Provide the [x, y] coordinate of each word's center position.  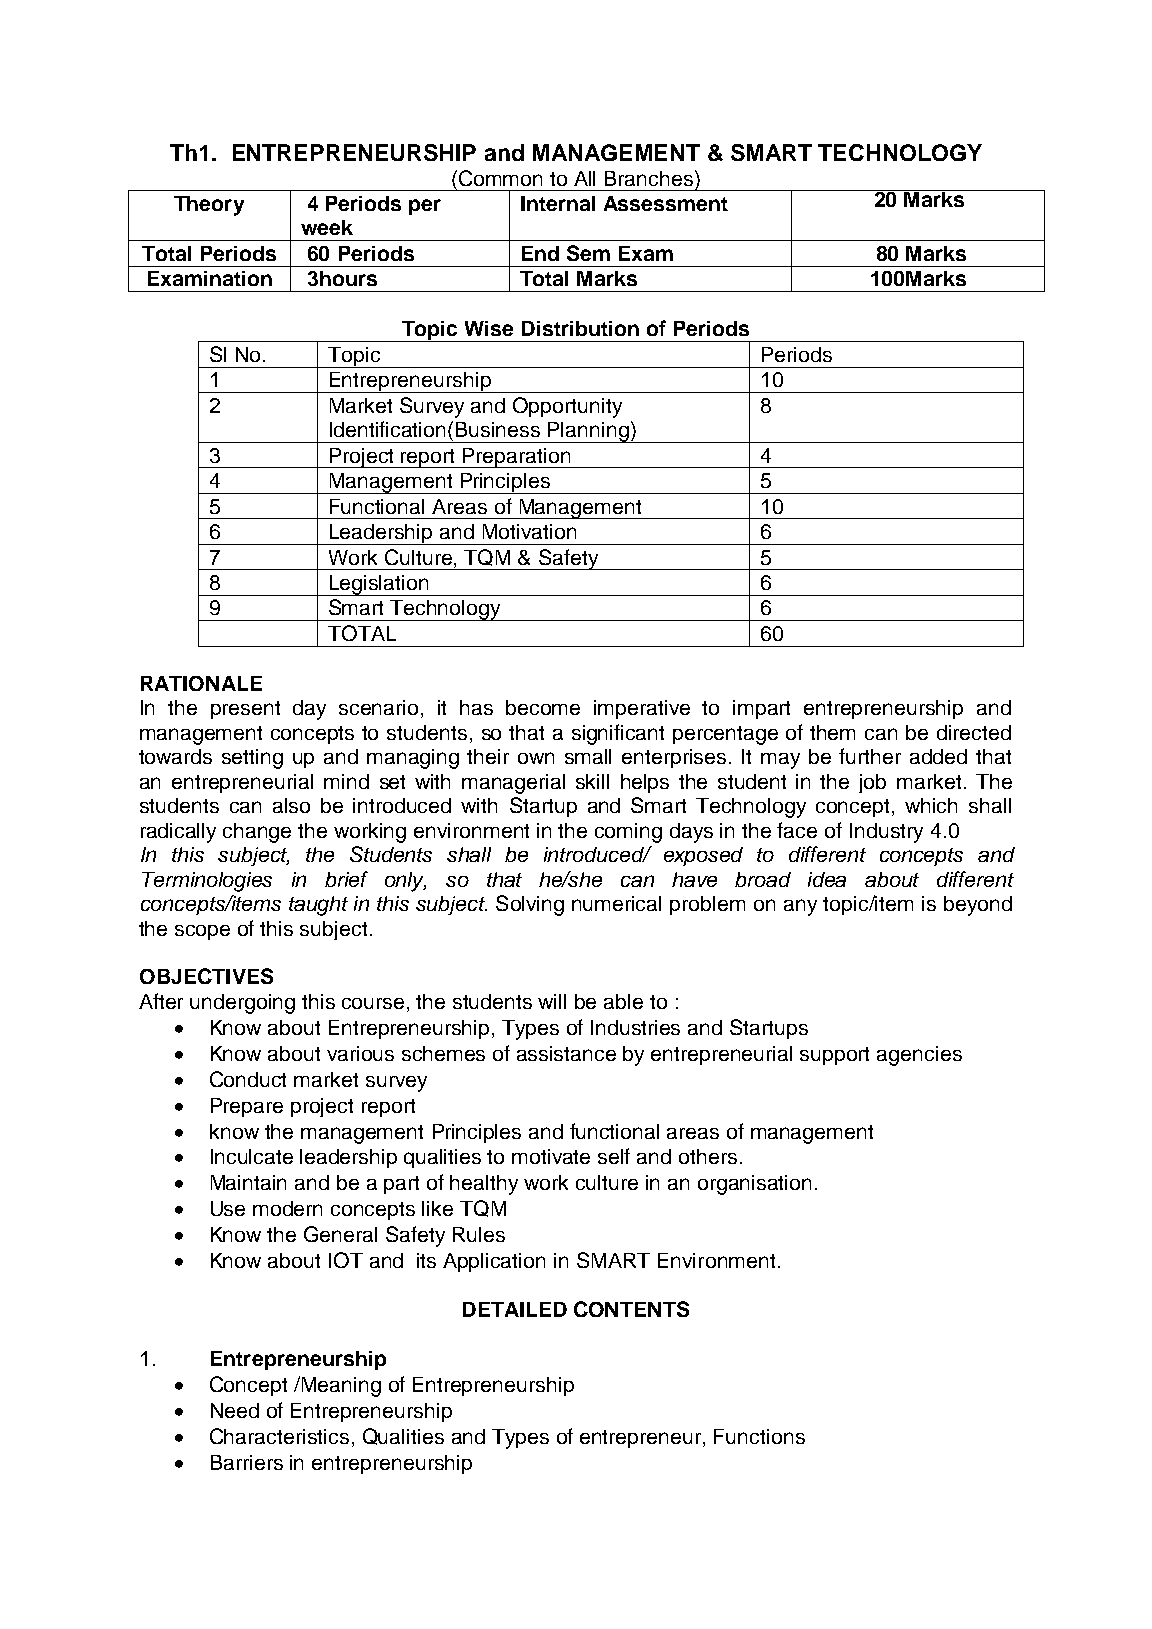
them [832, 732]
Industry [886, 833]
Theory [209, 206]
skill [592, 781]
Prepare [247, 1107]
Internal [558, 203]
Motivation [529, 531]
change [257, 833]
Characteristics [279, 1436]
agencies [919, 1056]
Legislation [379, 585]
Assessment [666, 203]
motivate [551, 1156]
